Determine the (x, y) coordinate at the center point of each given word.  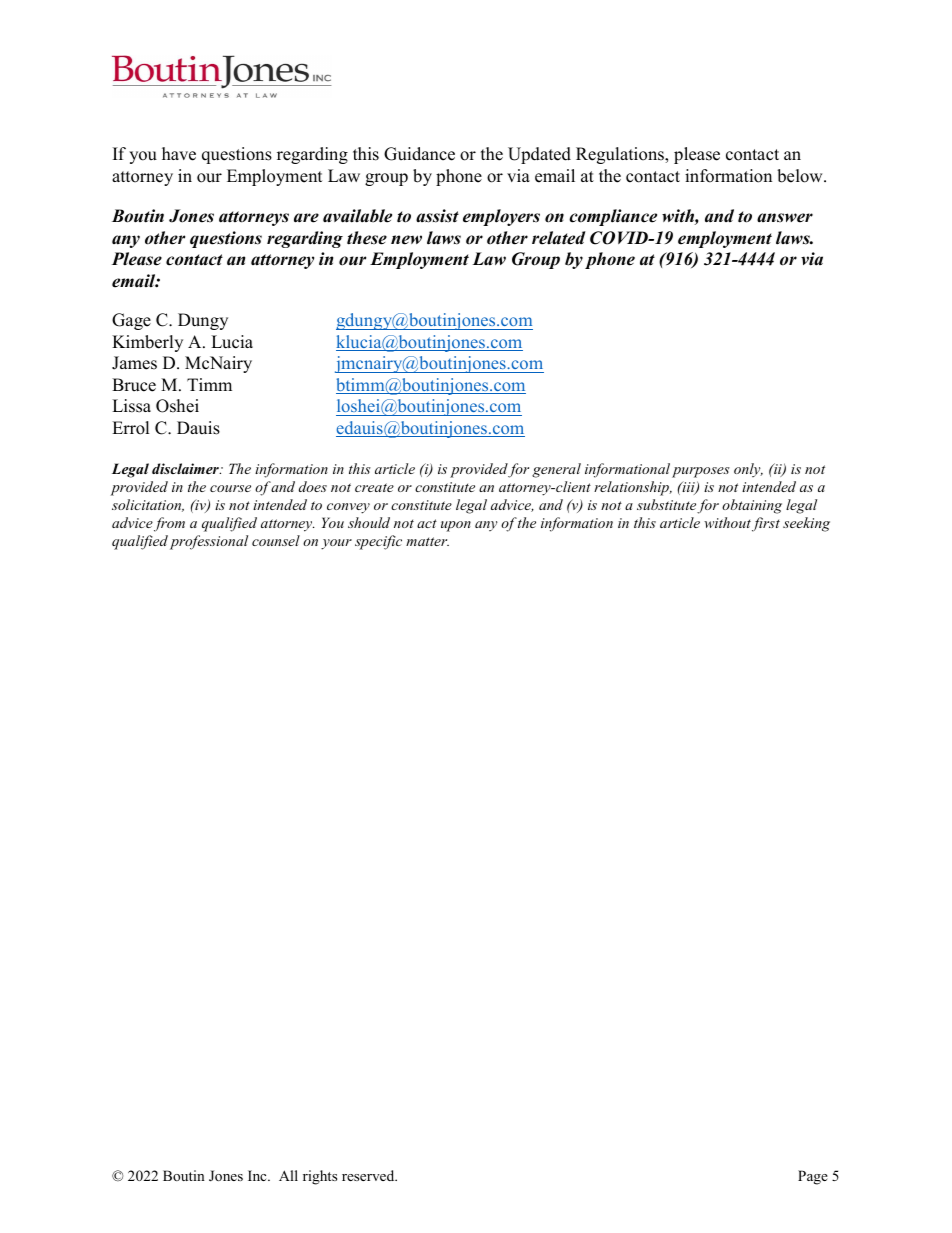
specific (378, 542)
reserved (369, 1175)
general (556, 470)
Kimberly (147, 343)
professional (209, 542)
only (748, 470)
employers (501, 217)
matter (427, 541)
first (766, 524)
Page (813, 1177)
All (288, 1175)
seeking (806, 524)
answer (785, 218)
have (179, 154)
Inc (258, 1175)
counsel (276, 540)
